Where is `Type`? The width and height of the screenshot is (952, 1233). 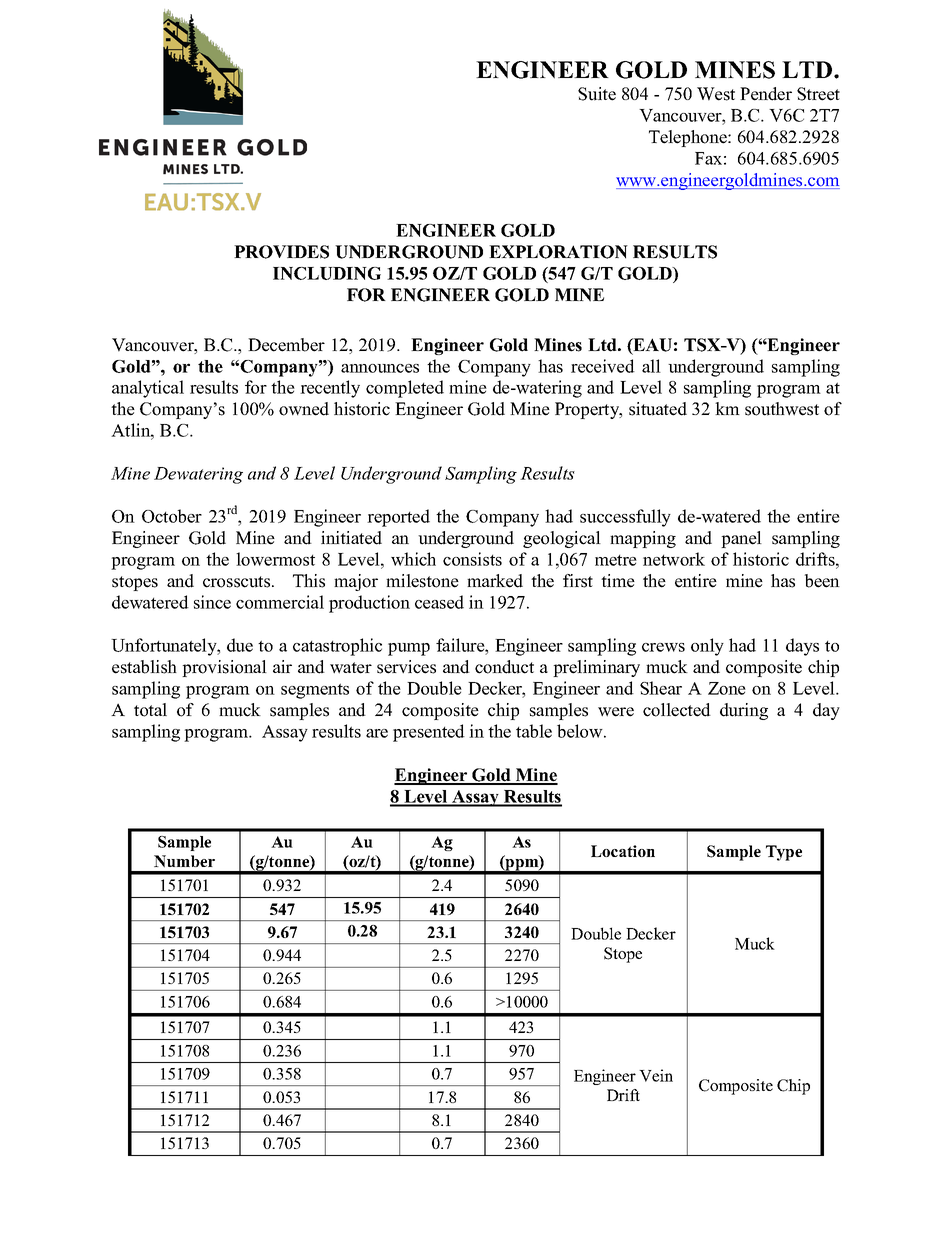 Type is located at coordinates (784, 853).
